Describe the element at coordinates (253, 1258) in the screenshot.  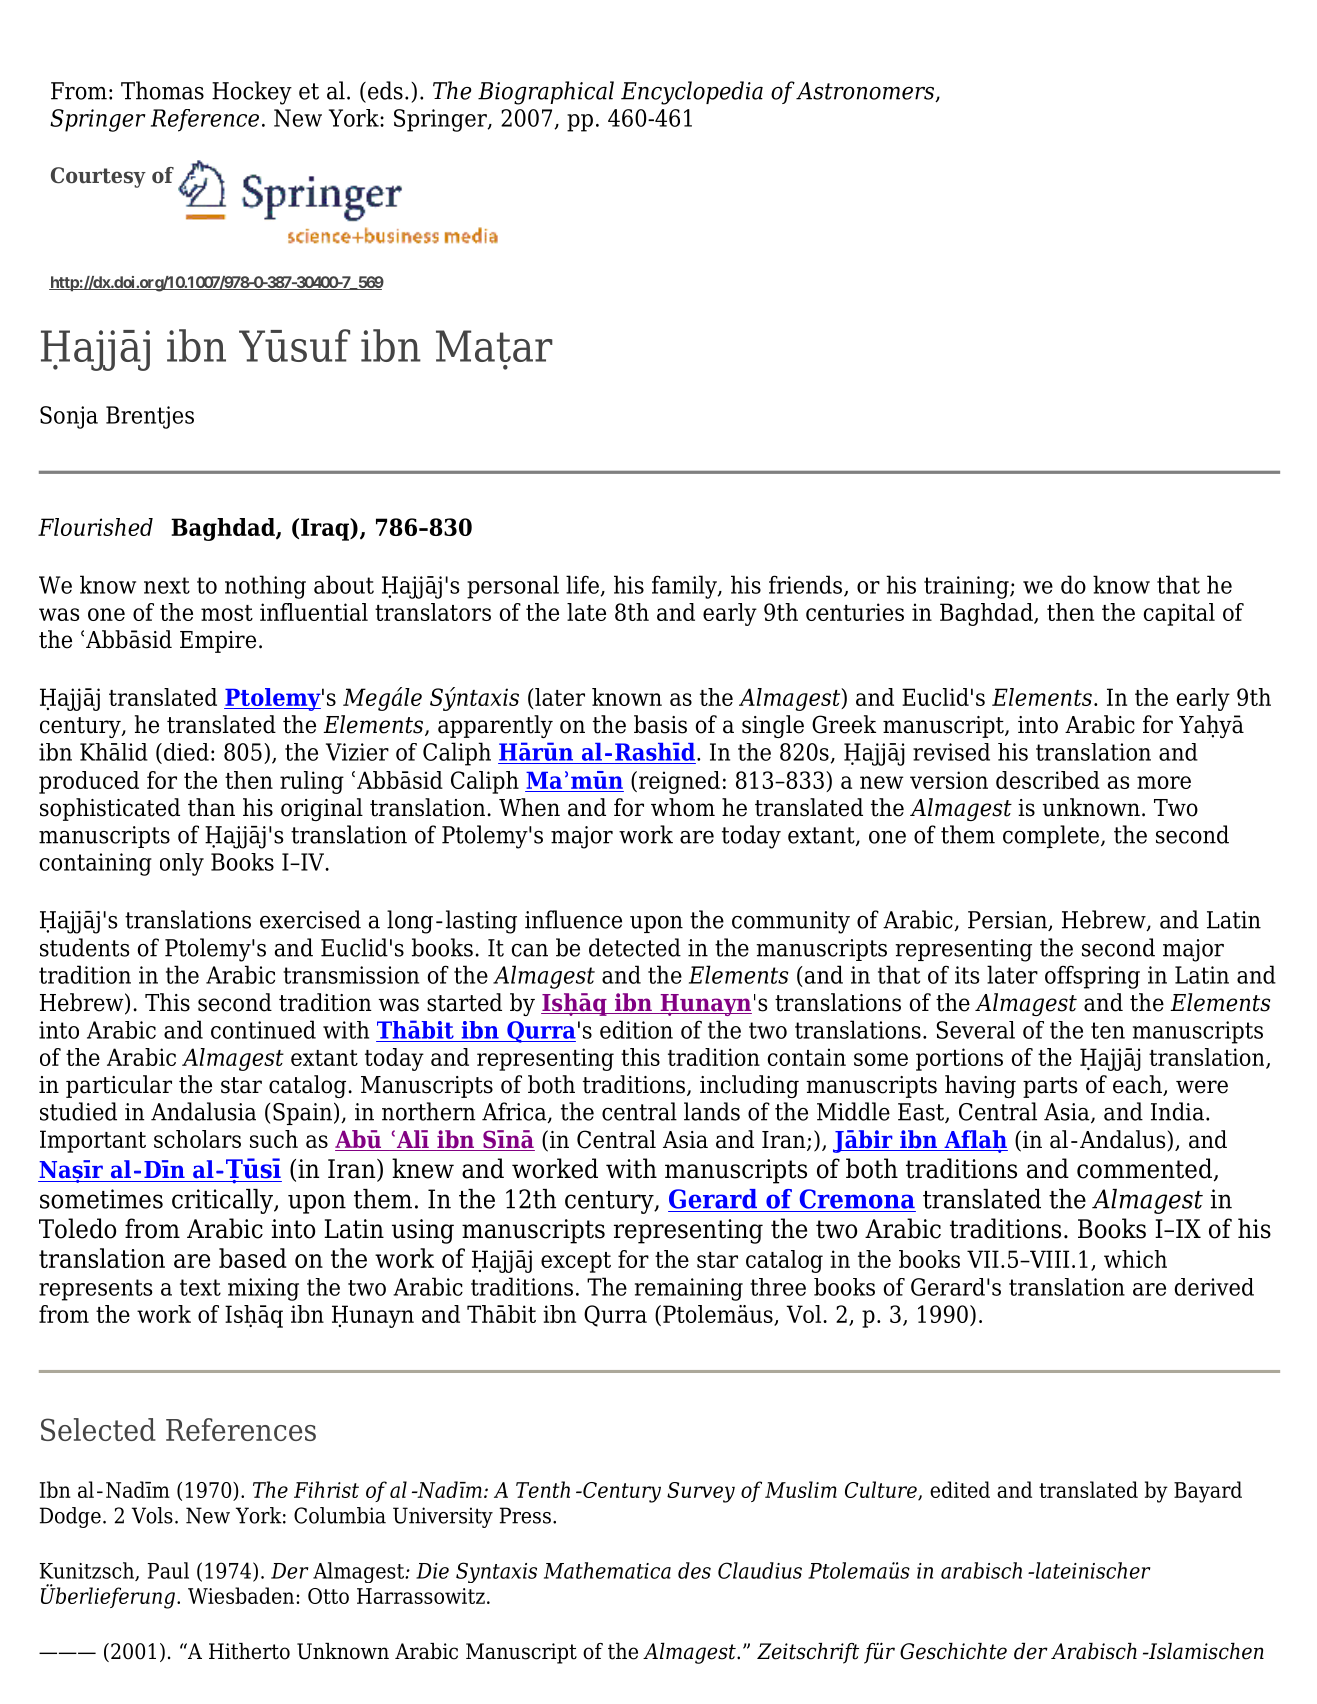
I see `based` at that location.
